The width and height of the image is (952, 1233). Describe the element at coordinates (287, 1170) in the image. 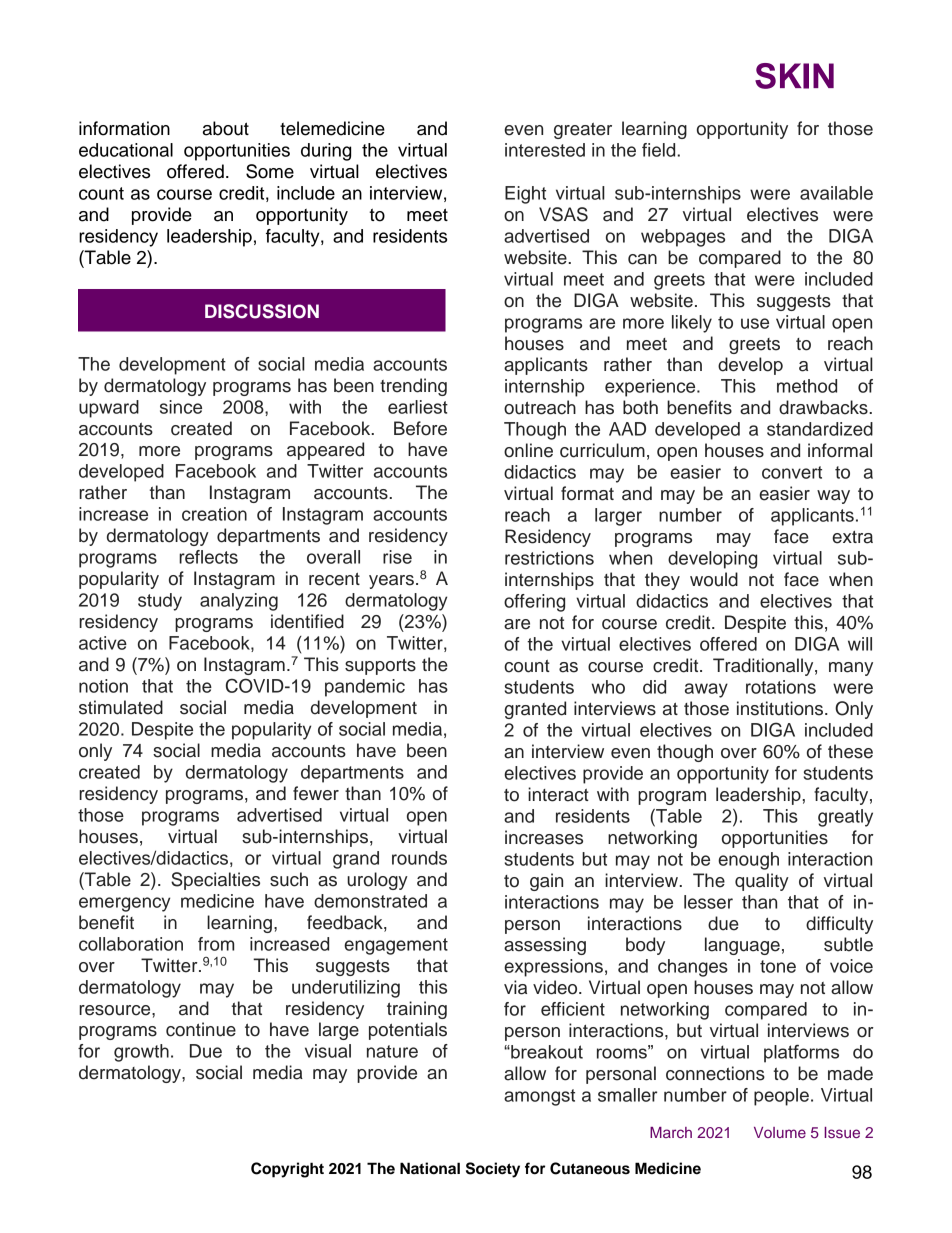

I see `Copyright` at that location.
